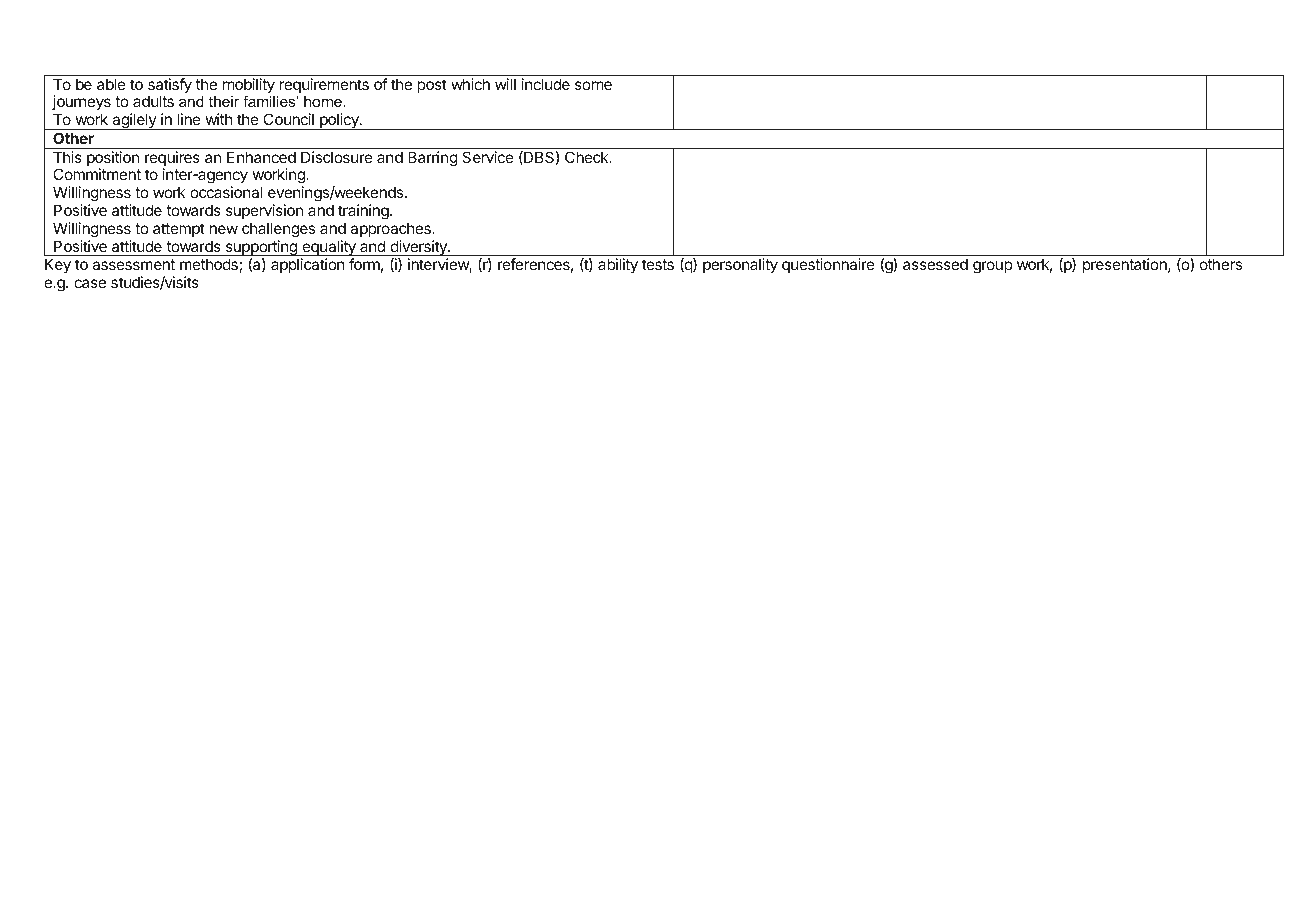 The height and width of the image is (924, 1308). Describe the element at coordinates (189, 119) in the image. I see `line` at that location.
